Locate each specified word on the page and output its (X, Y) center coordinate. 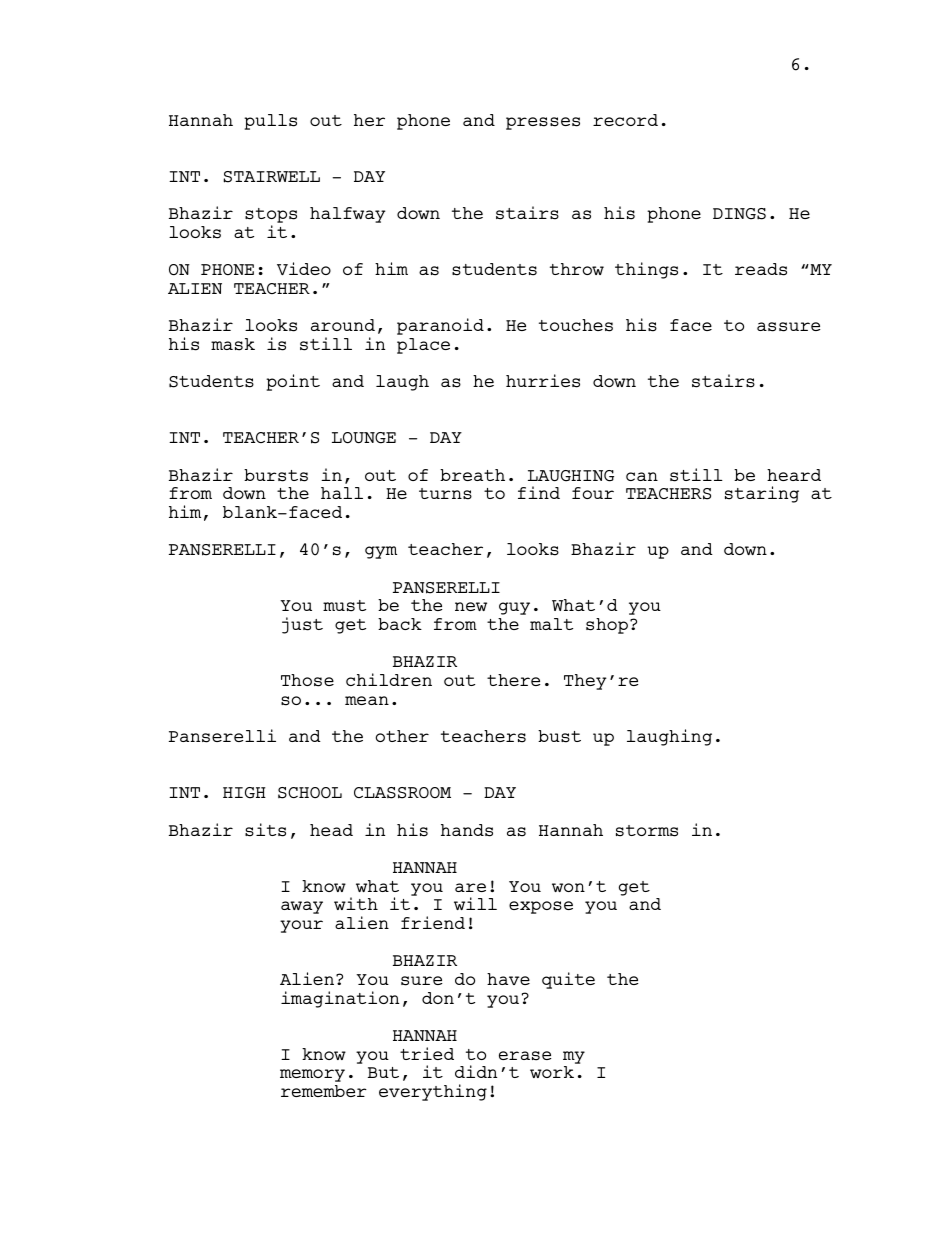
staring (762, 494)
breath (472, 475)
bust (559, 736)
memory (312, 1075)
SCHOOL (310, 793)
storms (647, 831)
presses (543, 123)
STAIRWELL (272, 177)
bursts (276, 475)
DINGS (739, 214)
